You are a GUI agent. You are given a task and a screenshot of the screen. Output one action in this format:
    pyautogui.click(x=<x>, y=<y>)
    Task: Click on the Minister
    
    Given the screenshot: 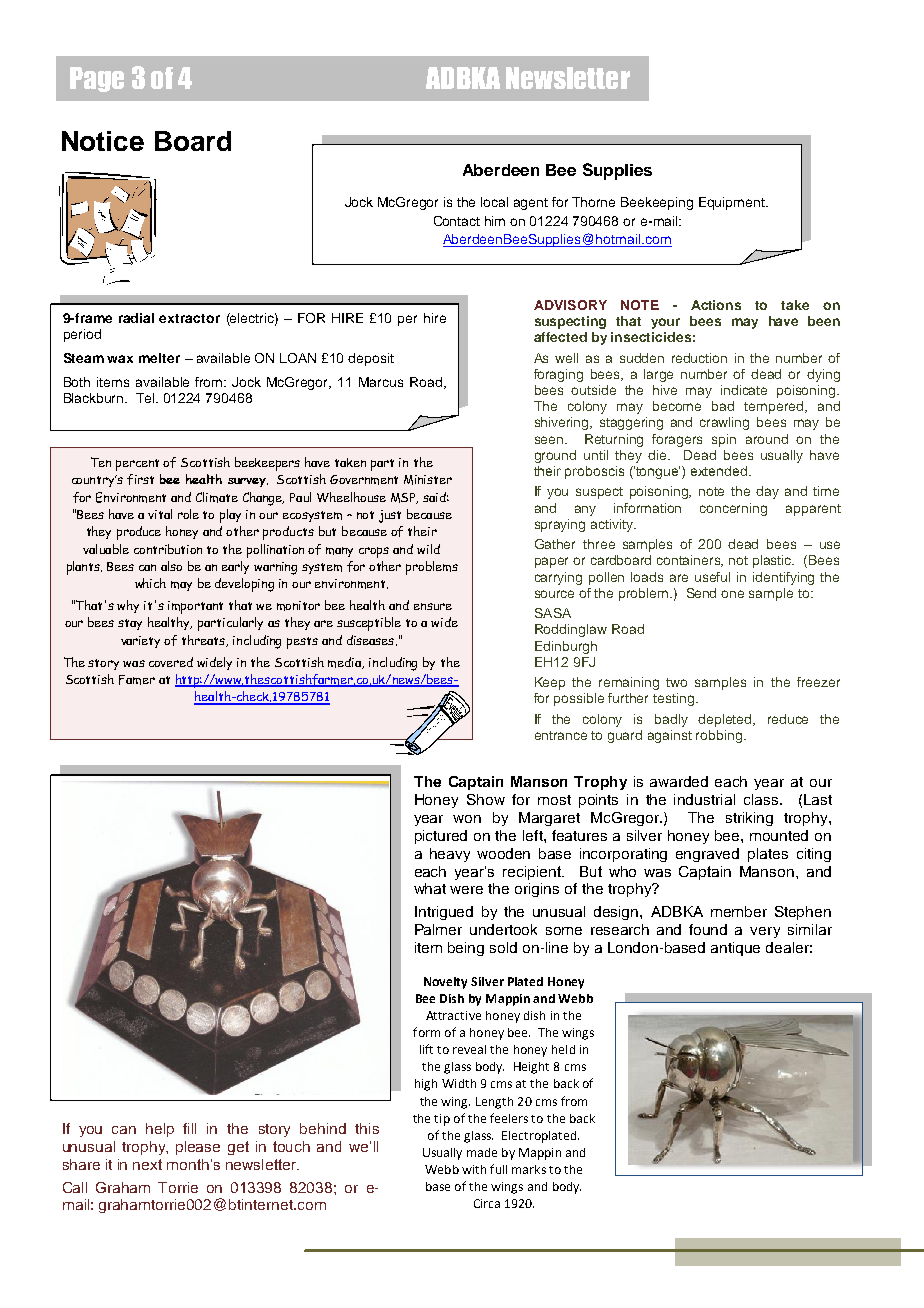 What is the action you would take?
    pyautogui.click(x=428, y=480)
